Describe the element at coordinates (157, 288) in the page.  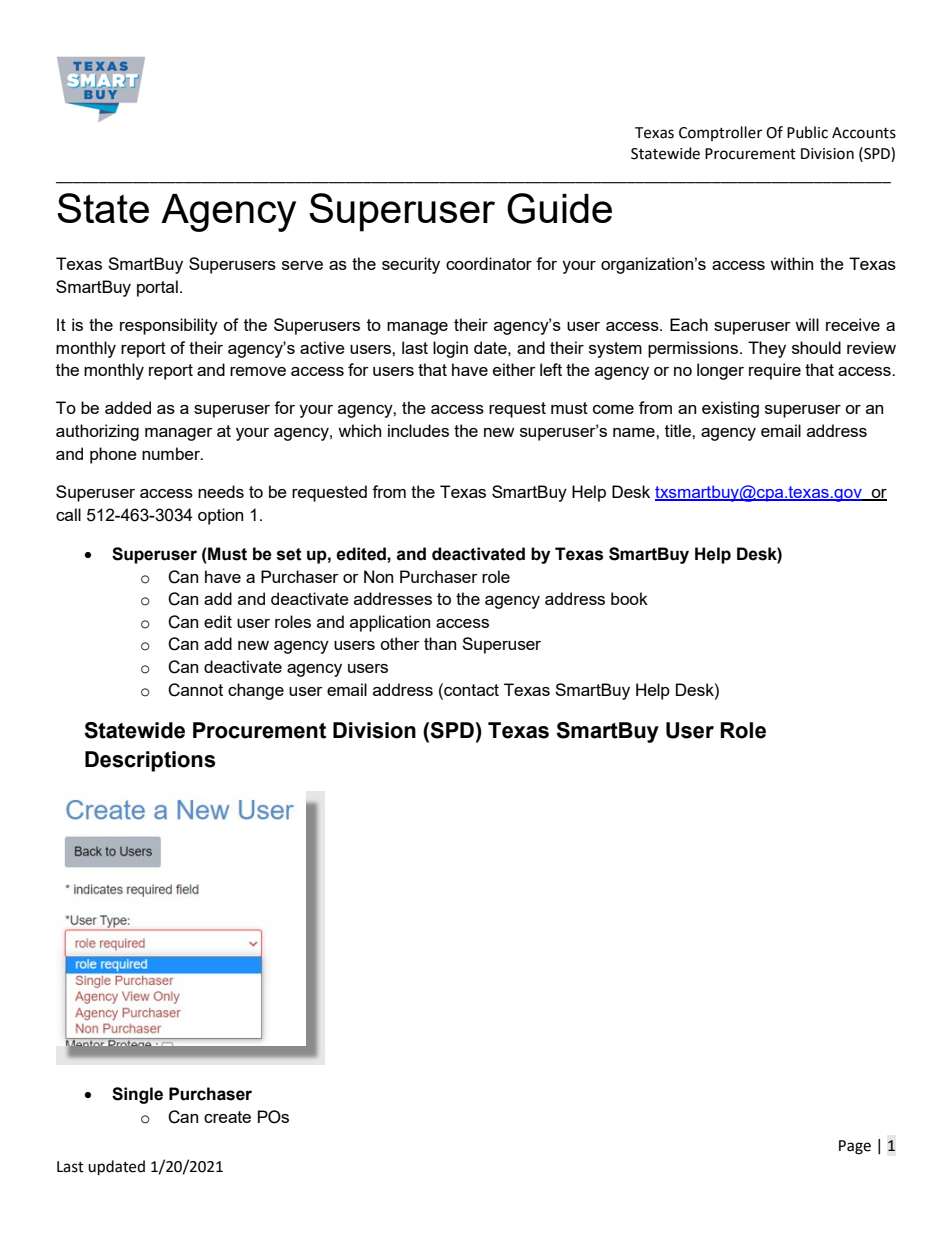
I see `portal` at that location.
